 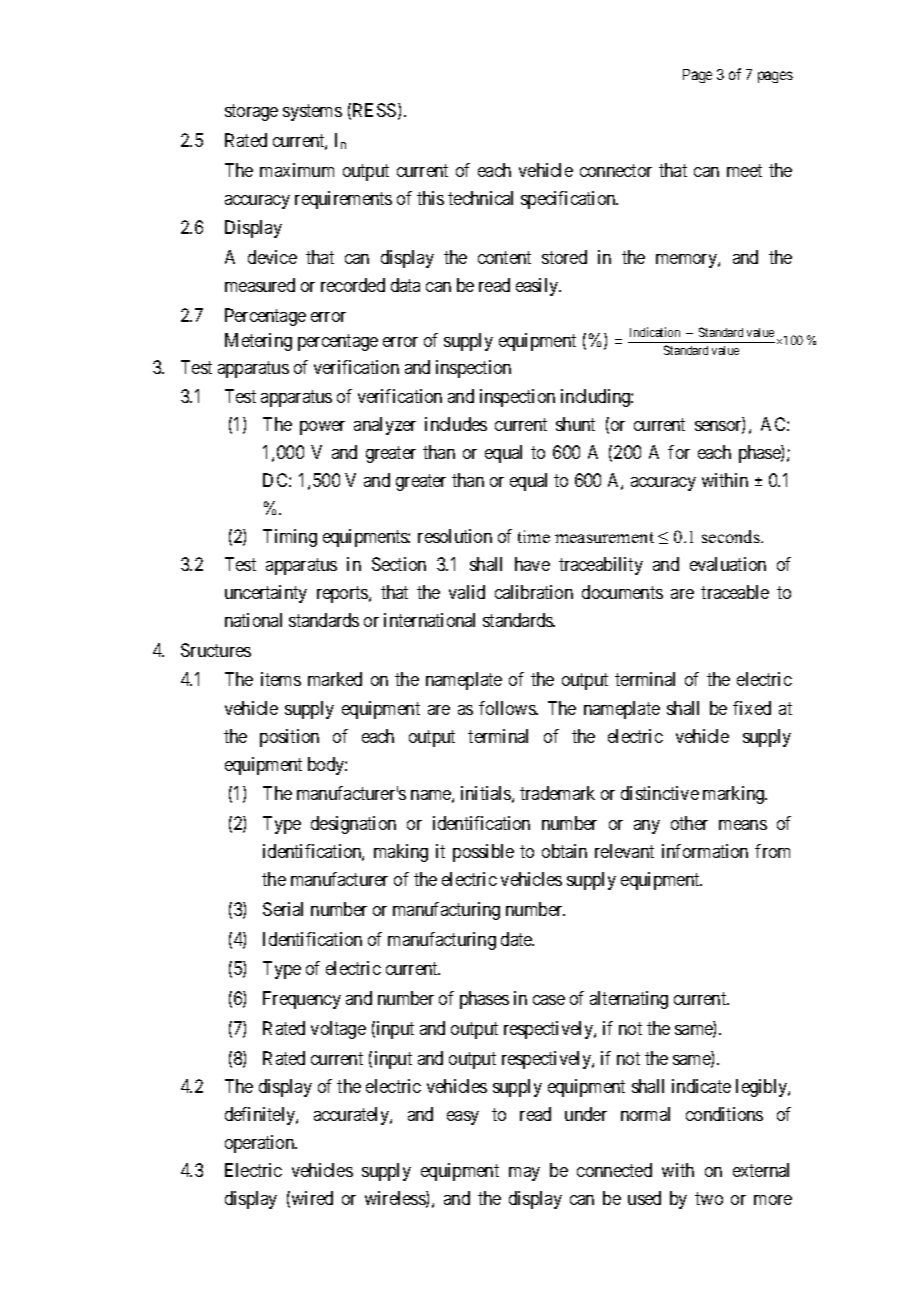 What do you see at coordinates (524, 1174) in the document?
I see `may` at bounding box center [524, 1174].
